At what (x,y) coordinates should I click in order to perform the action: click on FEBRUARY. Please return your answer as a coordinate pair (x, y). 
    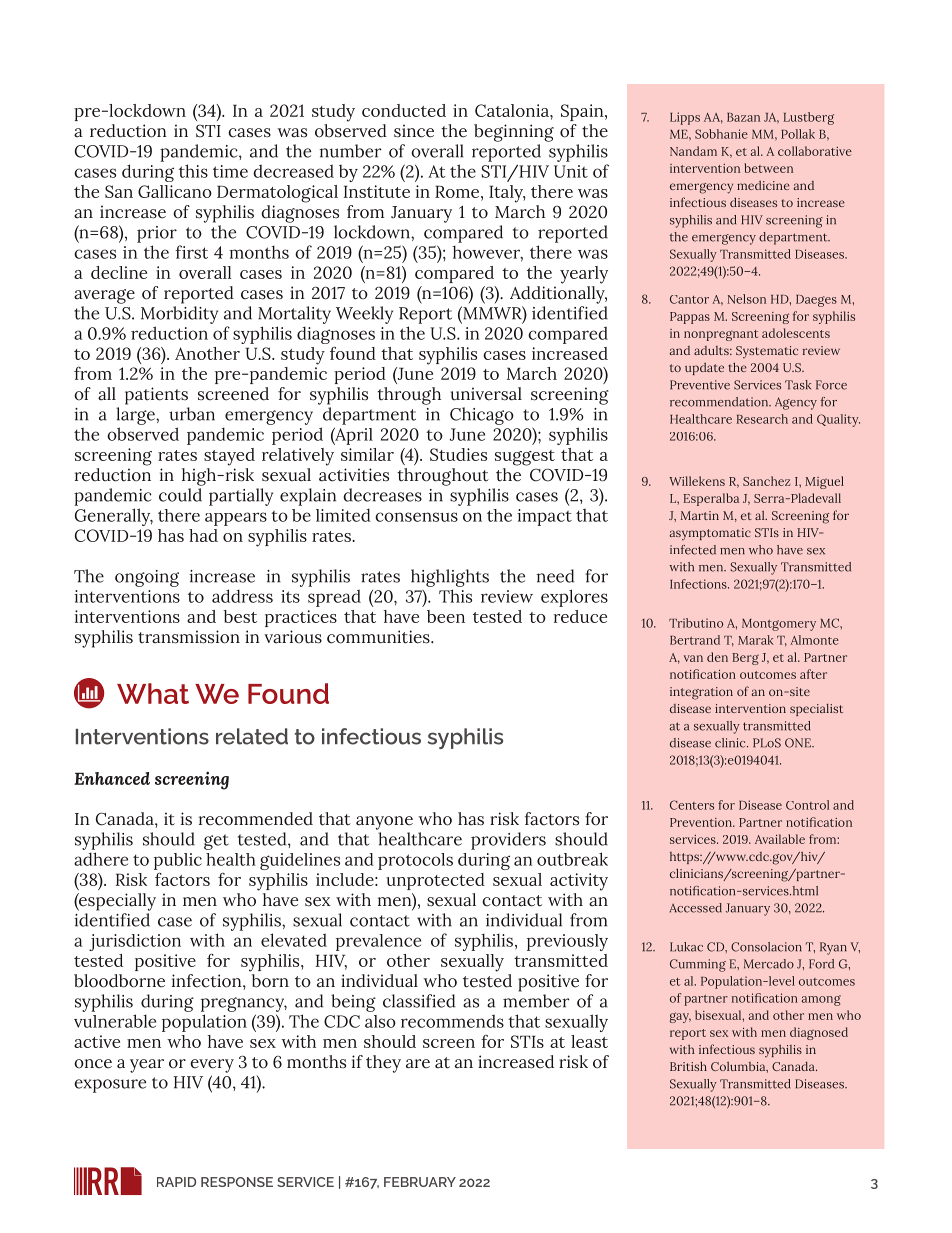
    Looking at the image, I should click on (420, 1182).
